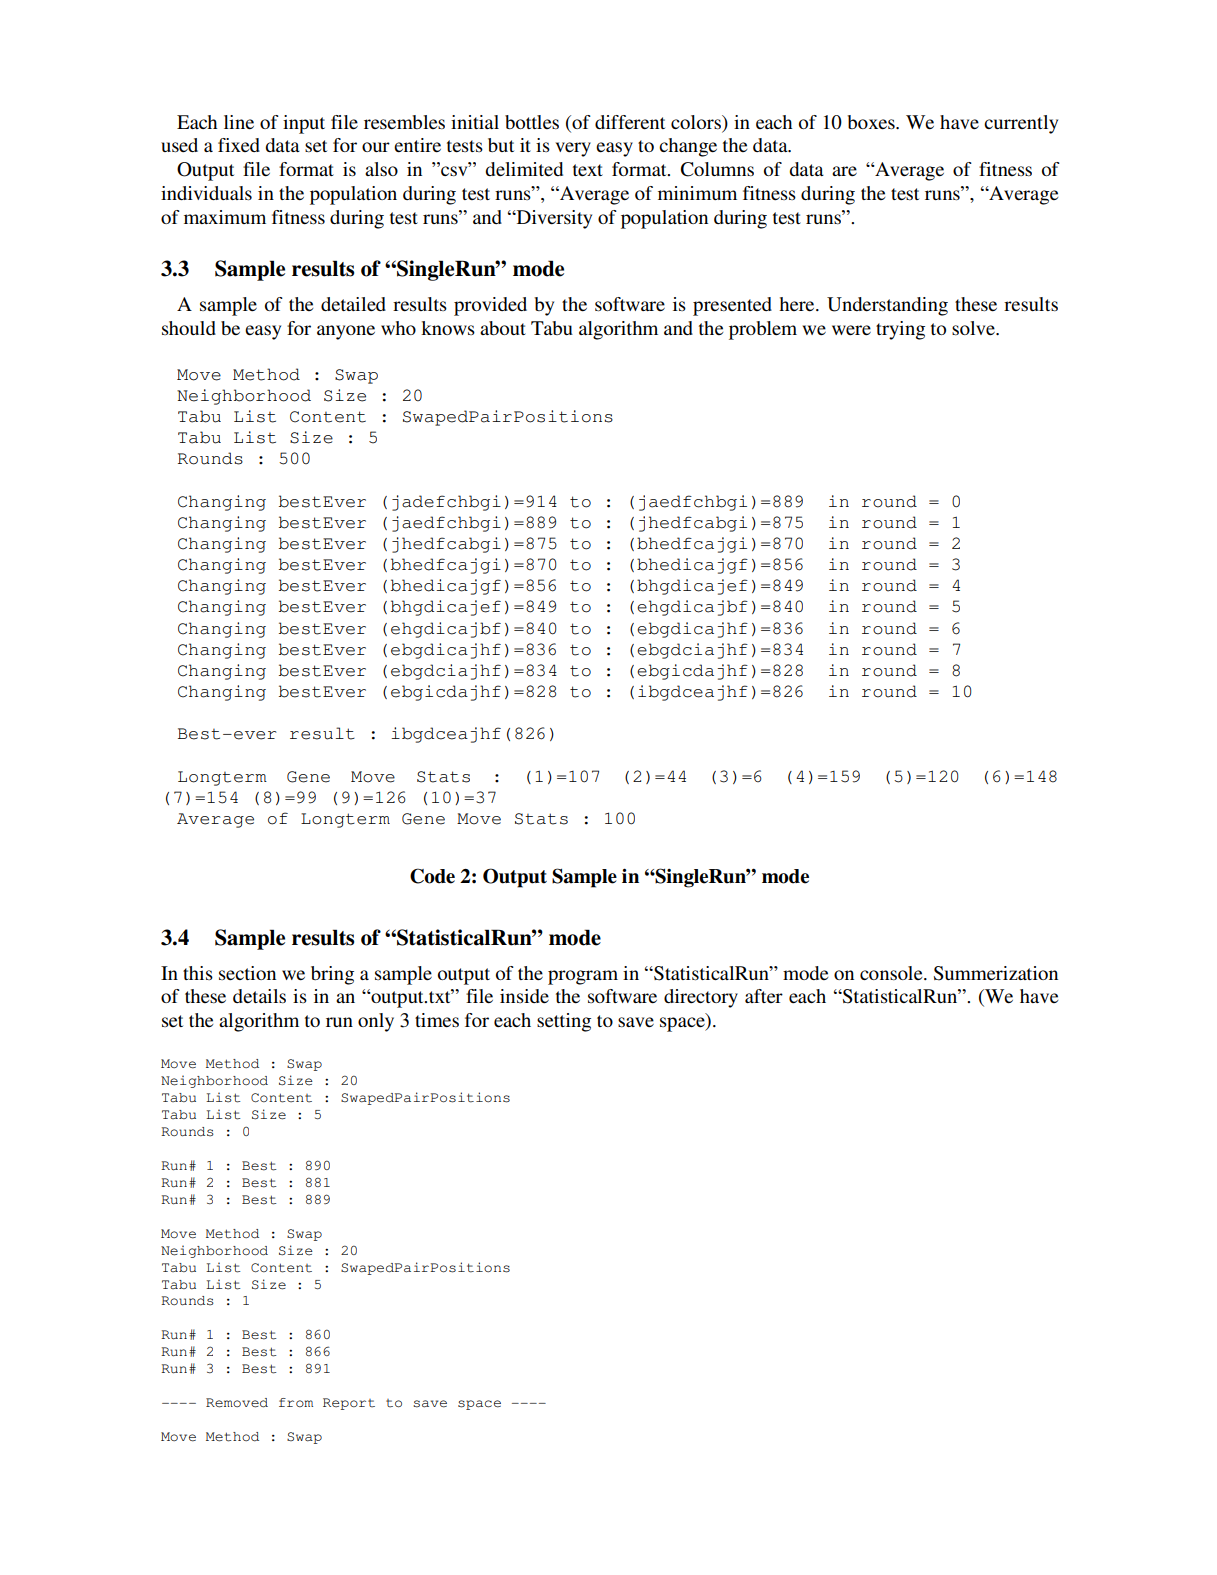  What do you see at coordinates (701, 998) in the screenshot?
I see `directory` at bounding box center [701, 998].
